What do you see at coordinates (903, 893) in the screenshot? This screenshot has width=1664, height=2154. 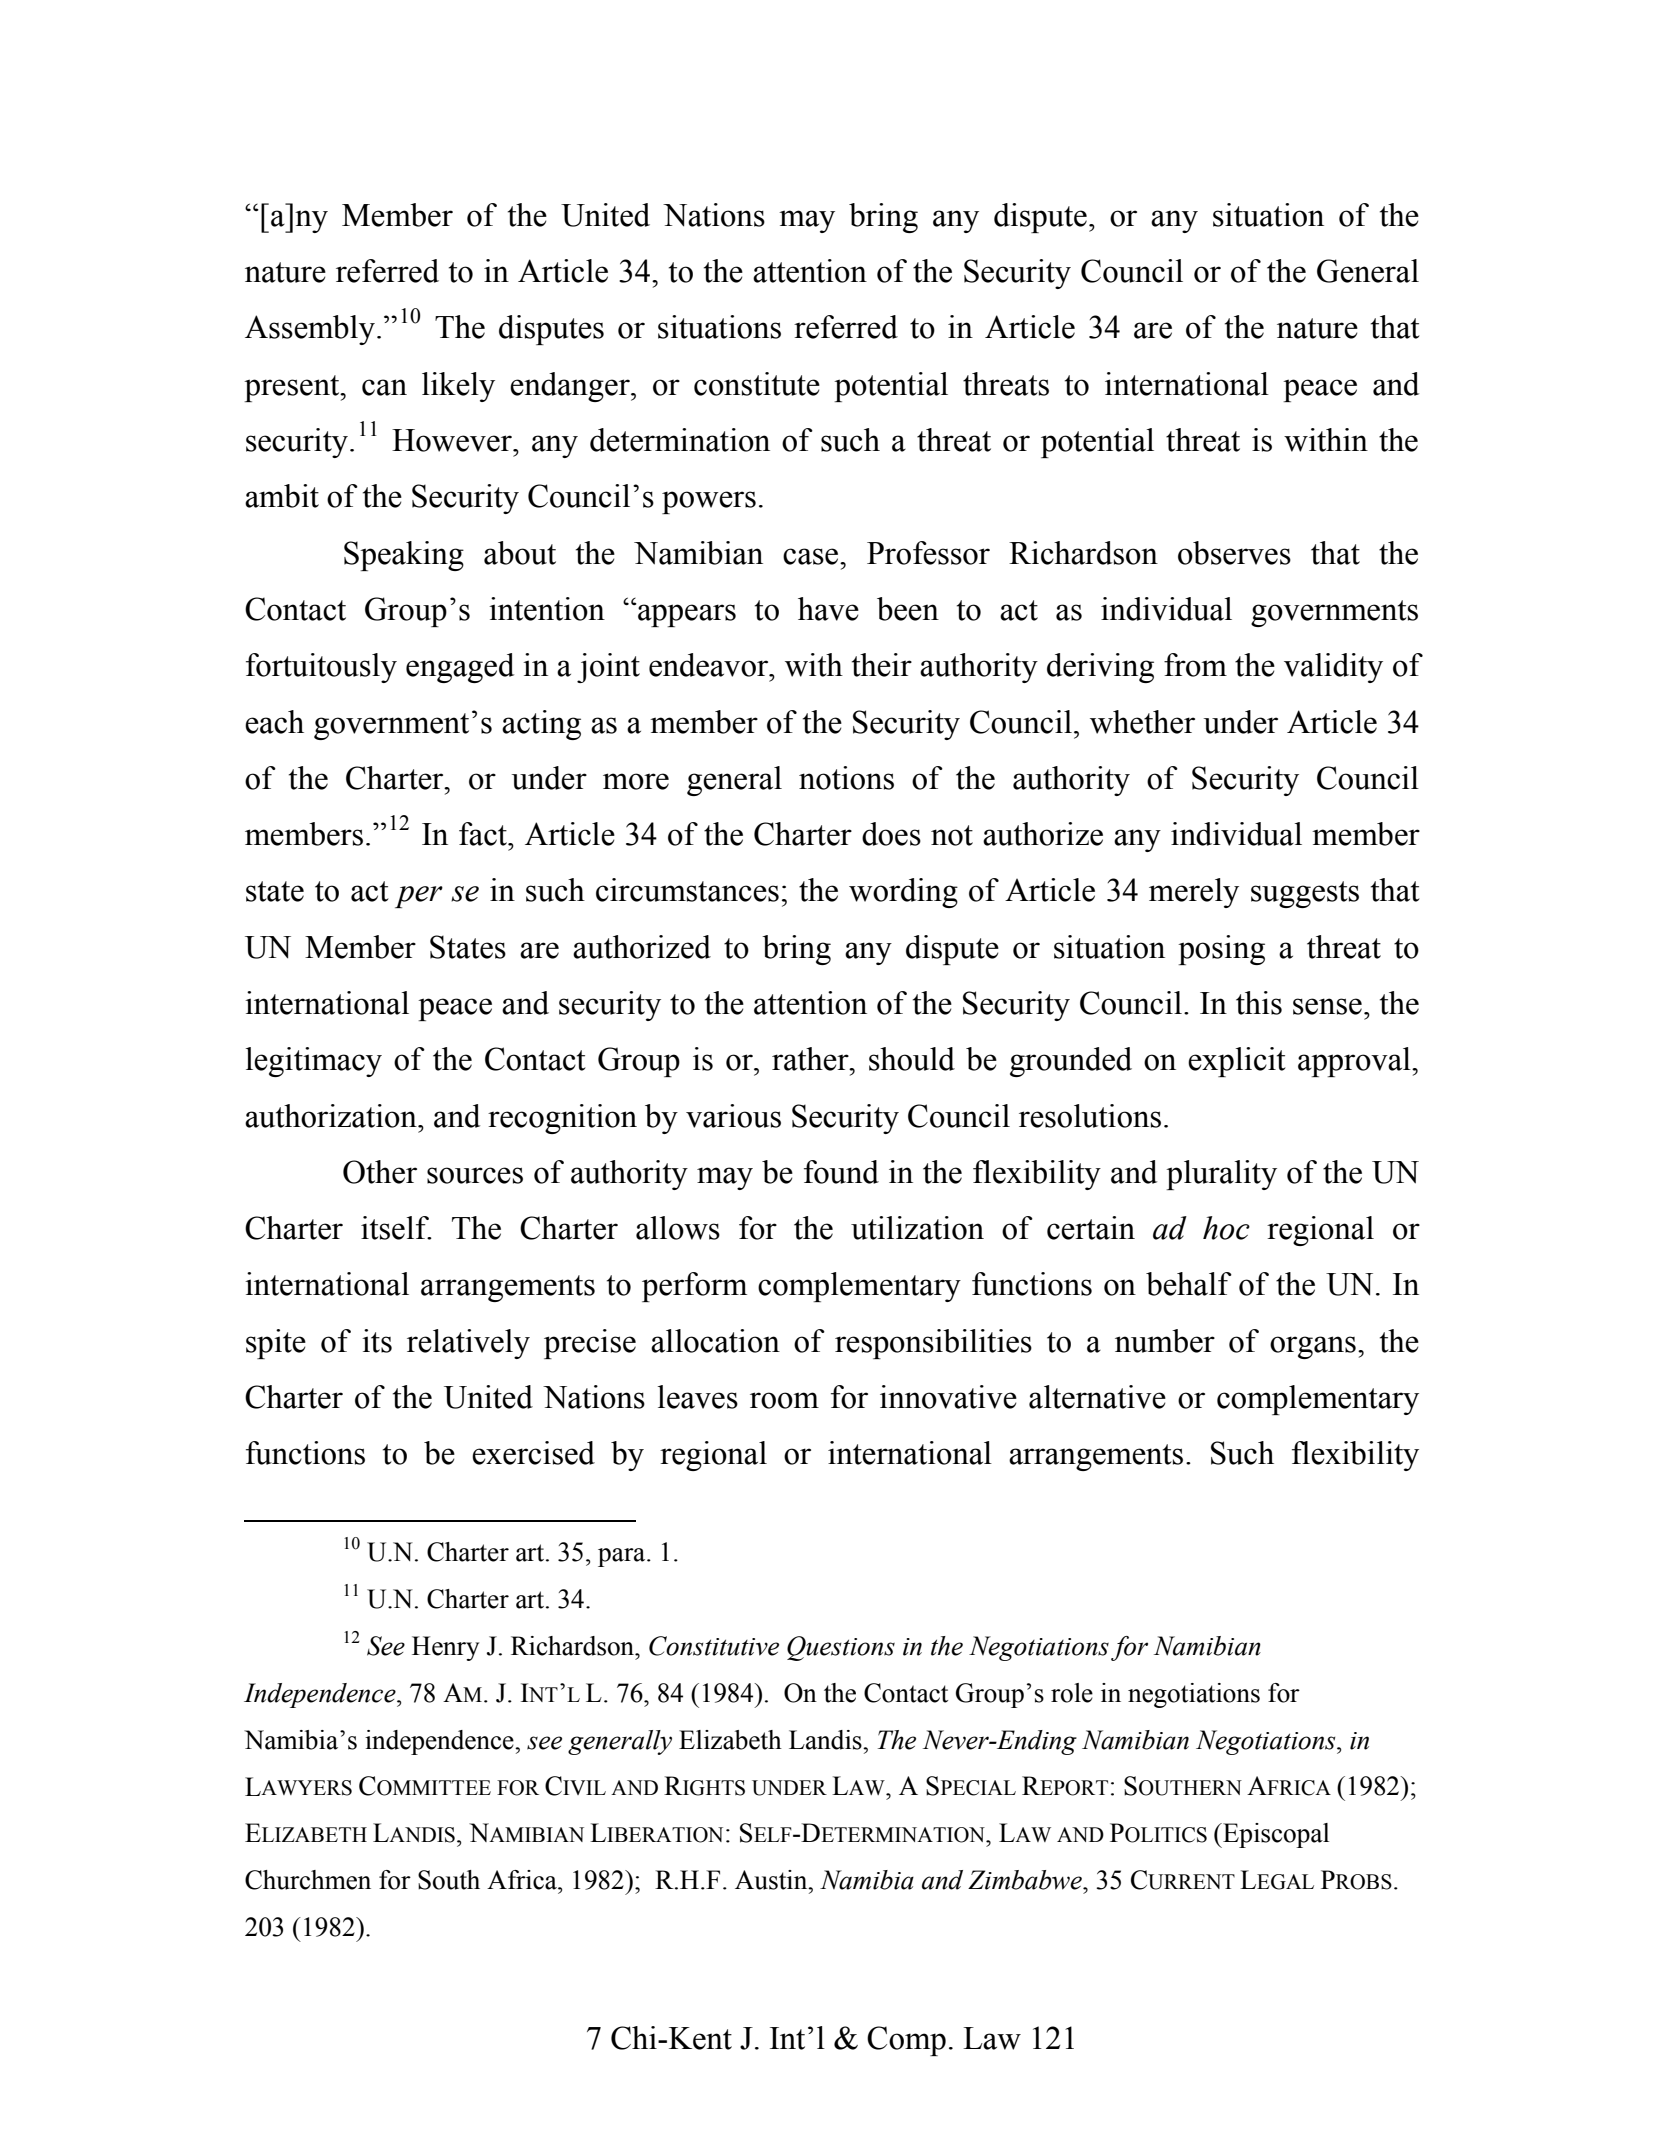 I see `wording` at bounding box center [903, 893].
